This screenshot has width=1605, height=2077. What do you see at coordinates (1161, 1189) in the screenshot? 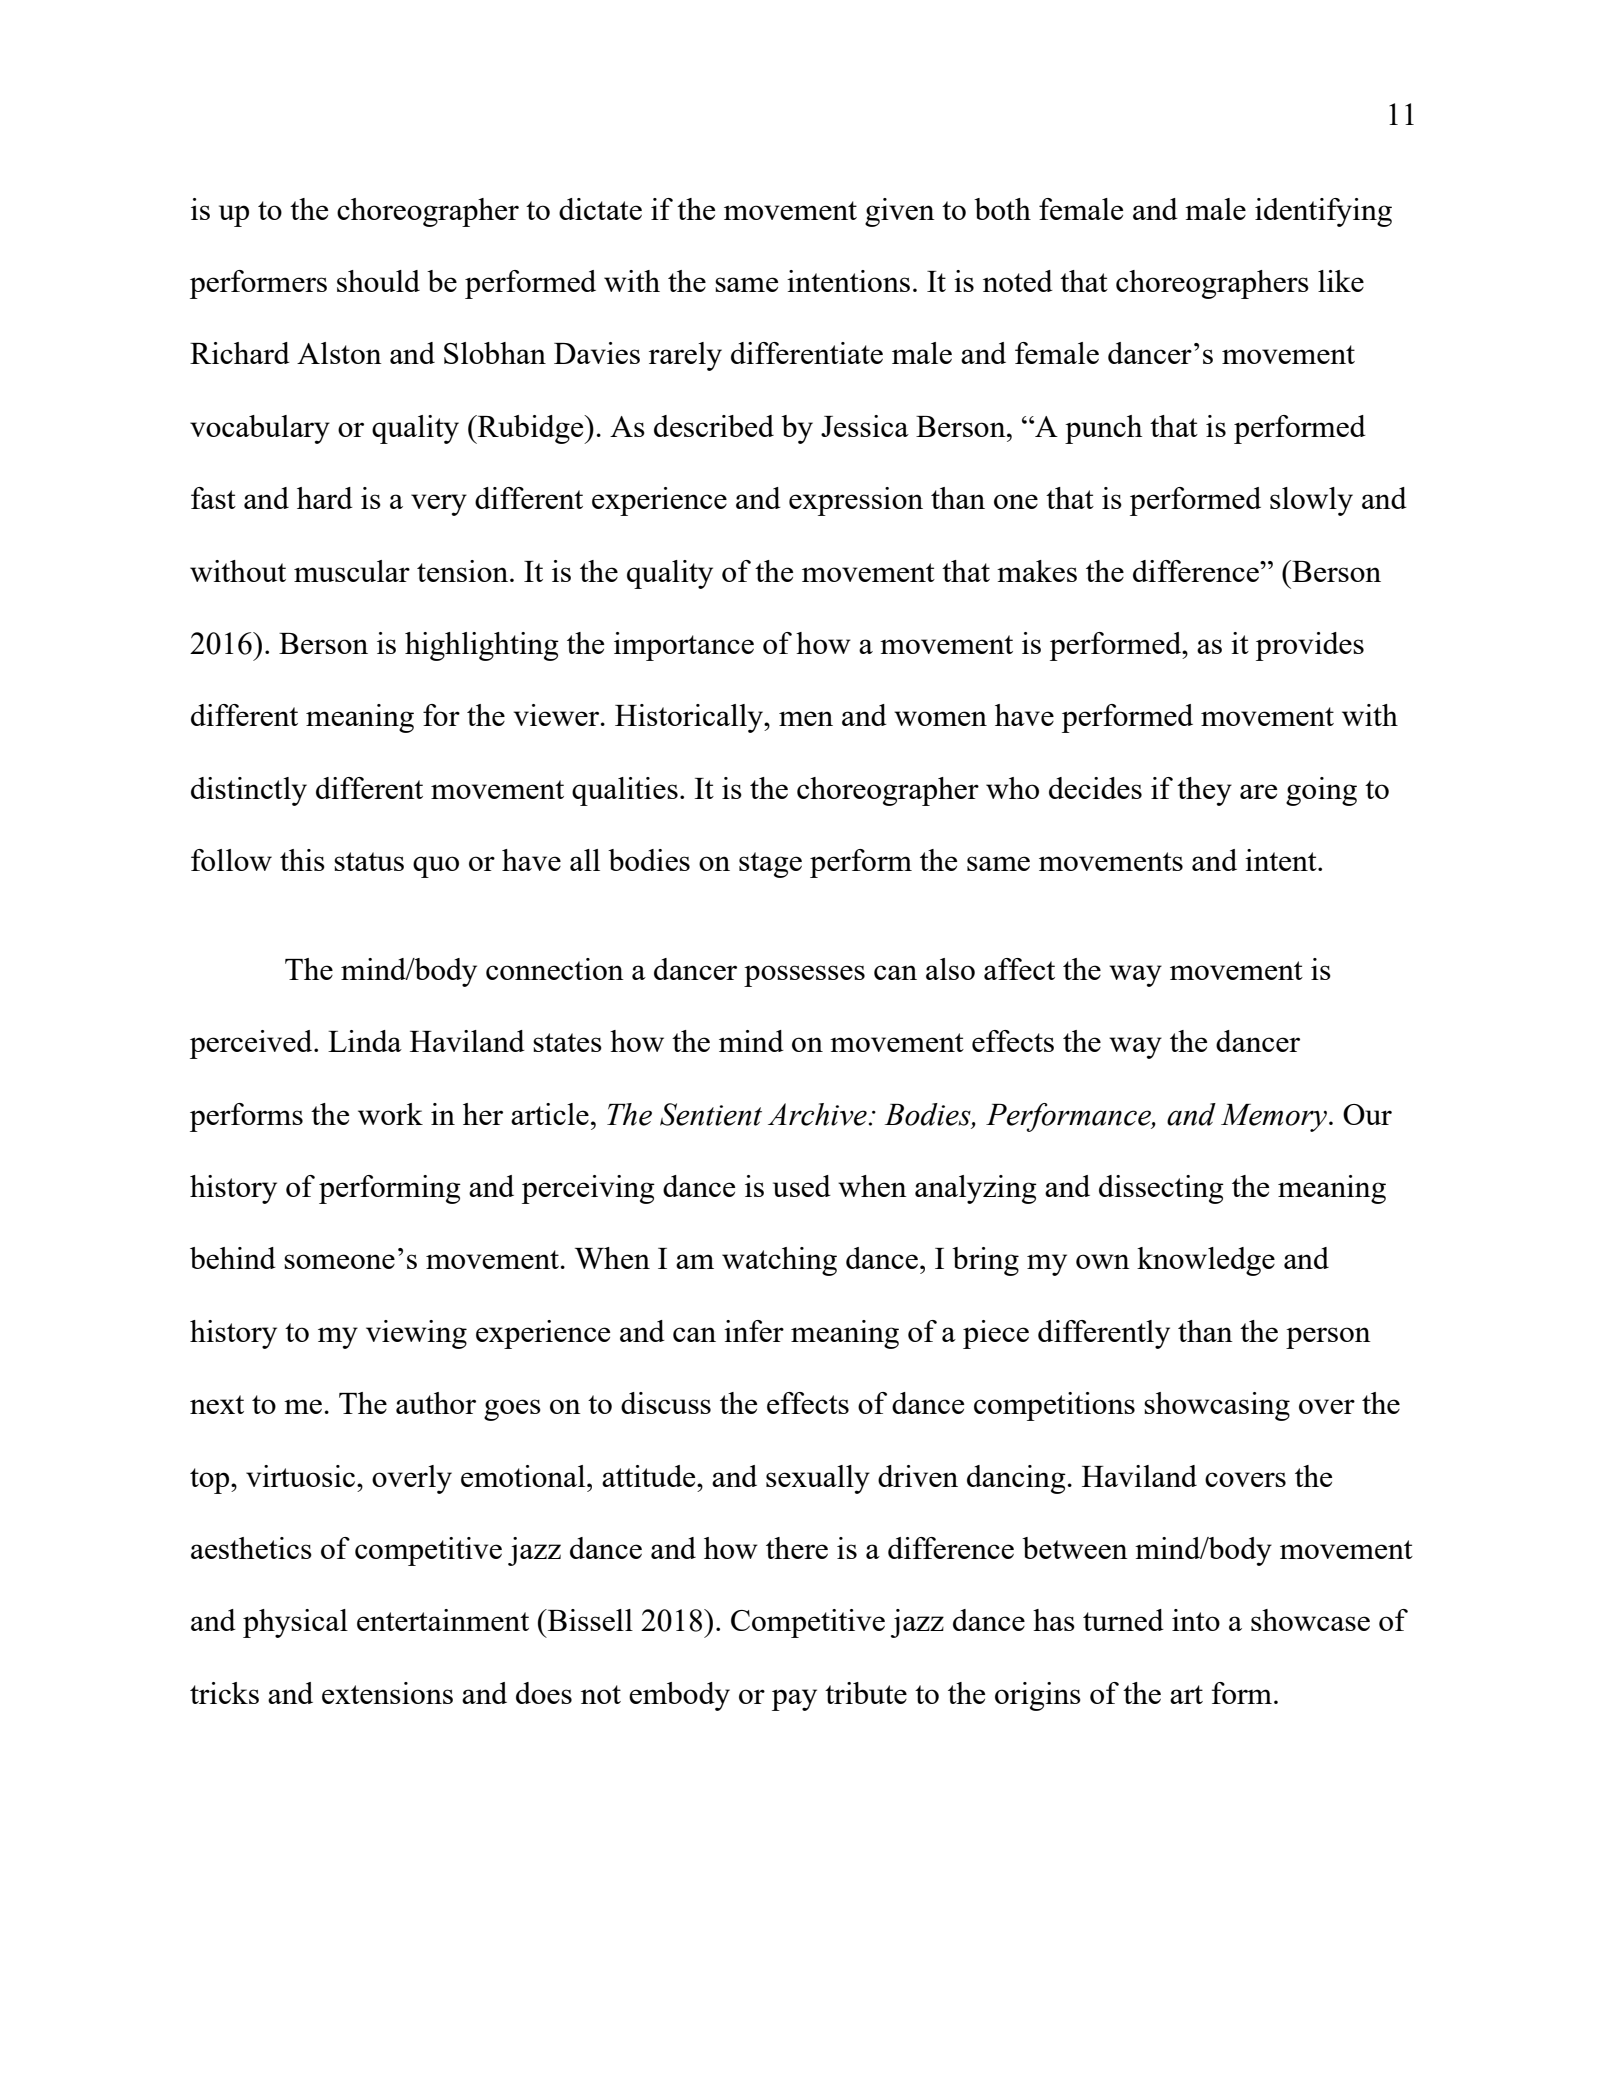
I see `dissecting` at bounding box center [1161, 1189].
